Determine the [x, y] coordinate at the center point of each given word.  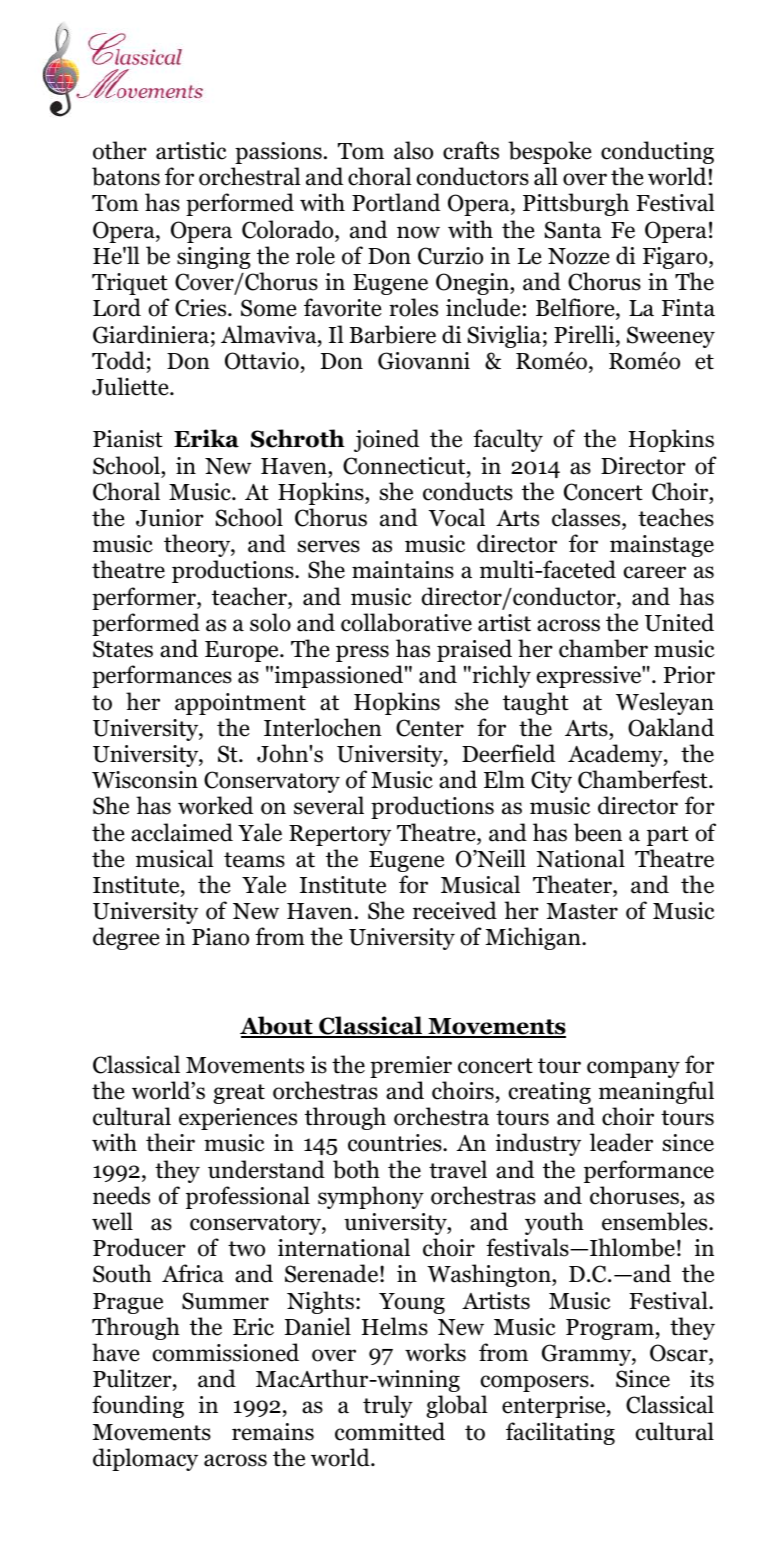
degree [126, 938]
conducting [657, 152]
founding [138, 1406]
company [633, 1069]
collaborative [406, 622]
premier [411, 1067]
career [655, 572]
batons [126, 176]
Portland [396, 202]
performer [145, 598]
